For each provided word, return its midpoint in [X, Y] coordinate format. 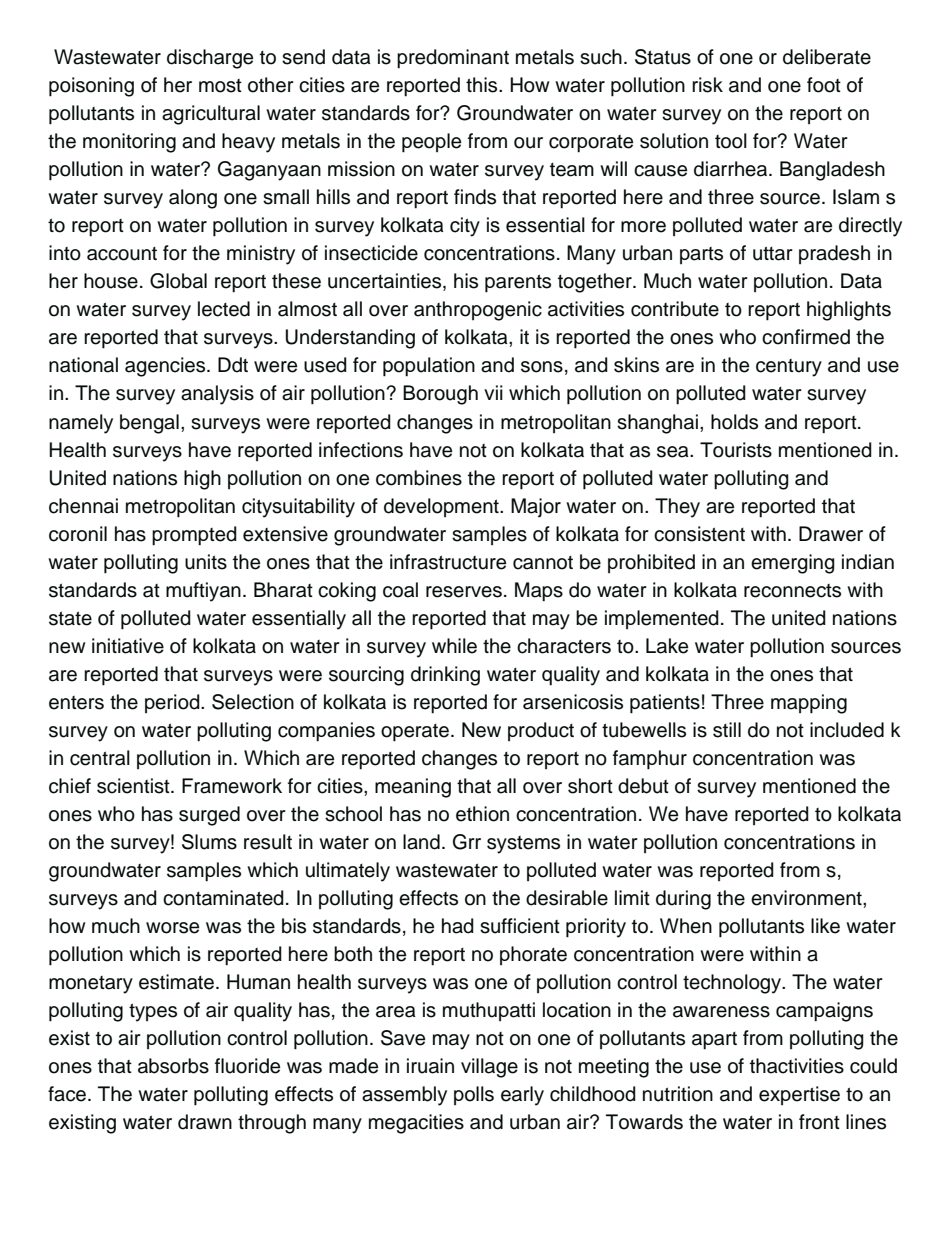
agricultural [211, 115]
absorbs [173, 1066]
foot [824, 85]
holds [734, 422]
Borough [440, 395]
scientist [134, 786]
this [483, 85]
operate [415, 733]
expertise [799, 1095]
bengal [149, 424]
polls [474, 1095]
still [727, 730]
